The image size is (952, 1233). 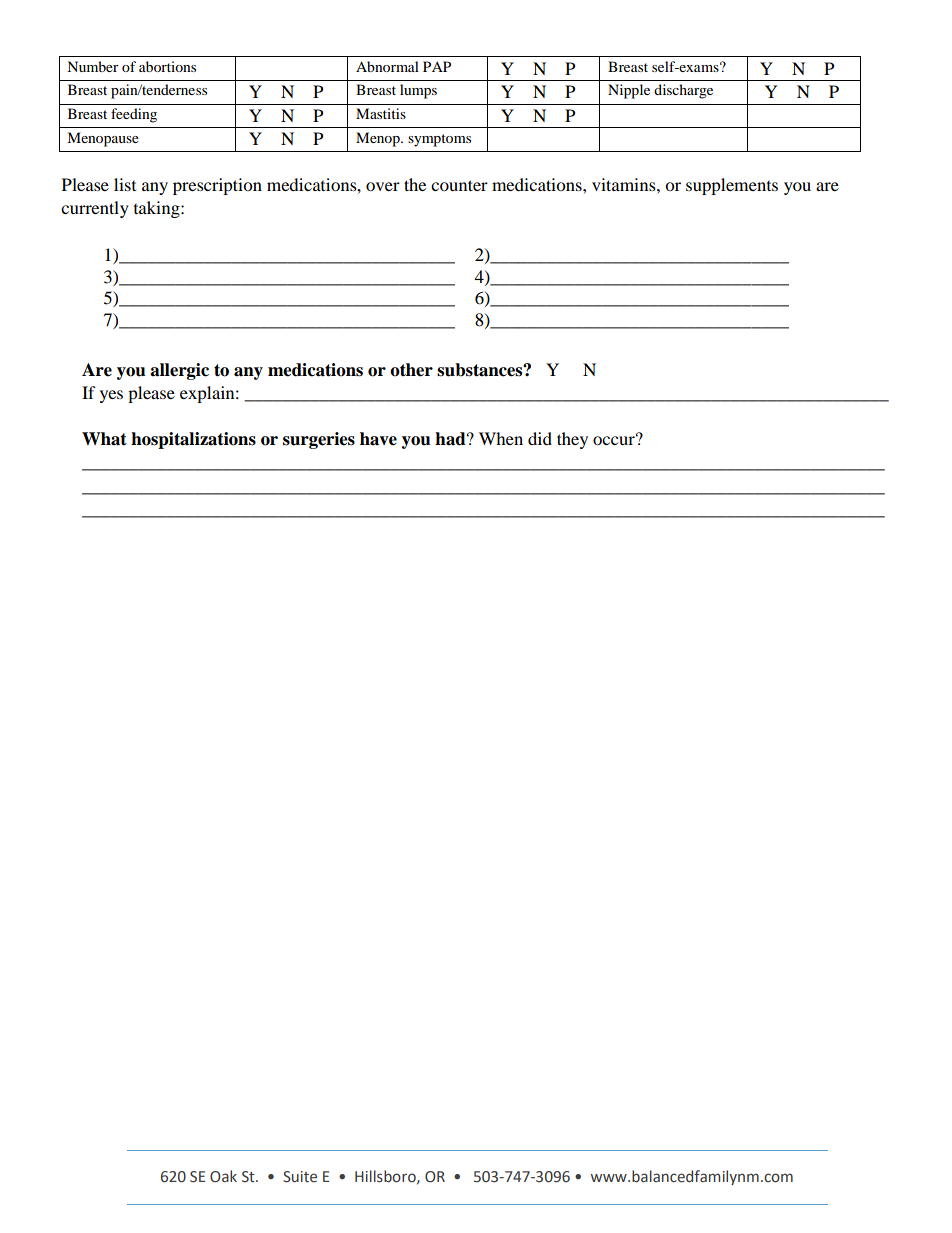 What do you see at coordinates (167, 66) in the page?
I see `abortions` at bounding box center [167, 66].
